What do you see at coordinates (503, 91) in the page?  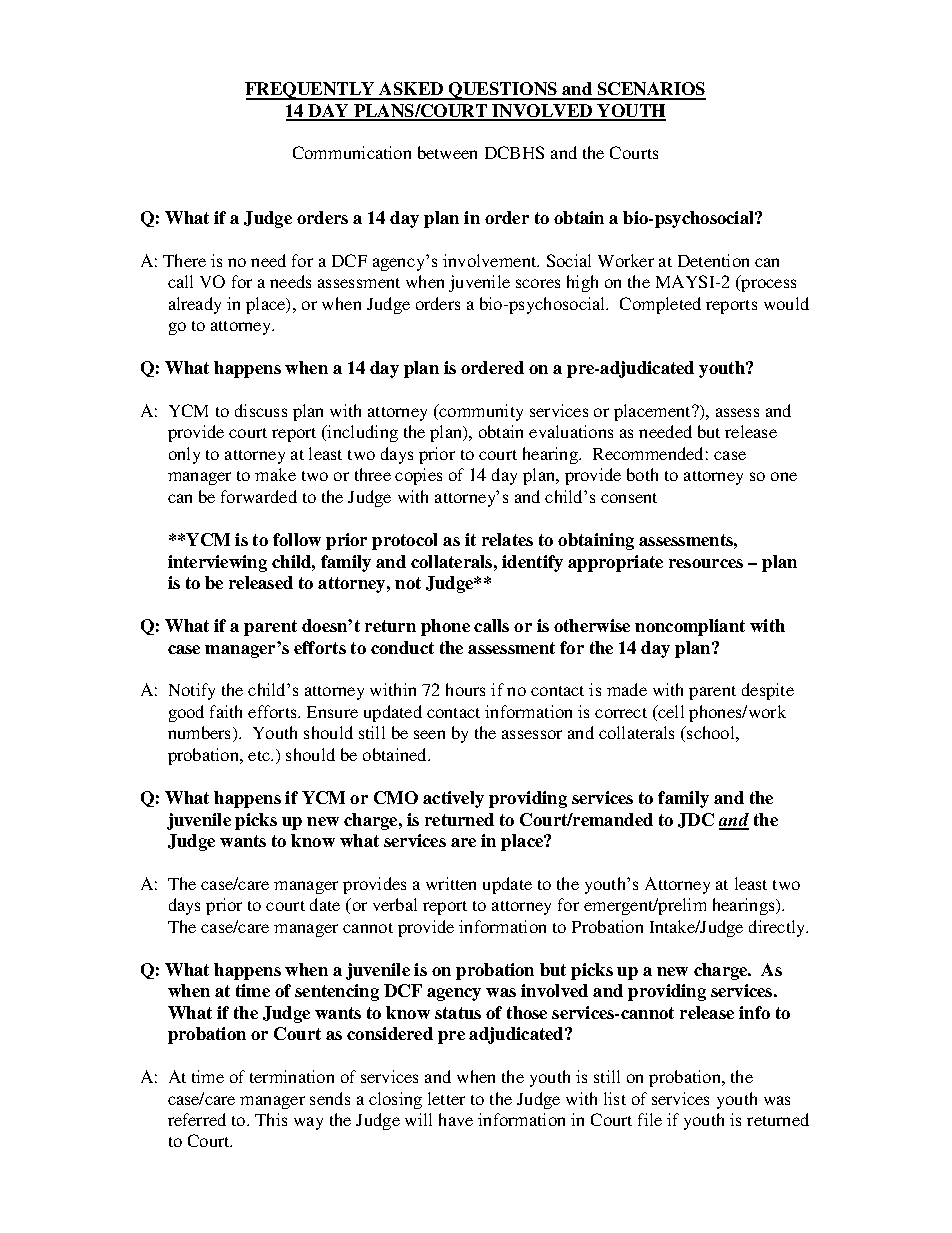 I see `QUESTIONS` at bounding box center [503, 91].
